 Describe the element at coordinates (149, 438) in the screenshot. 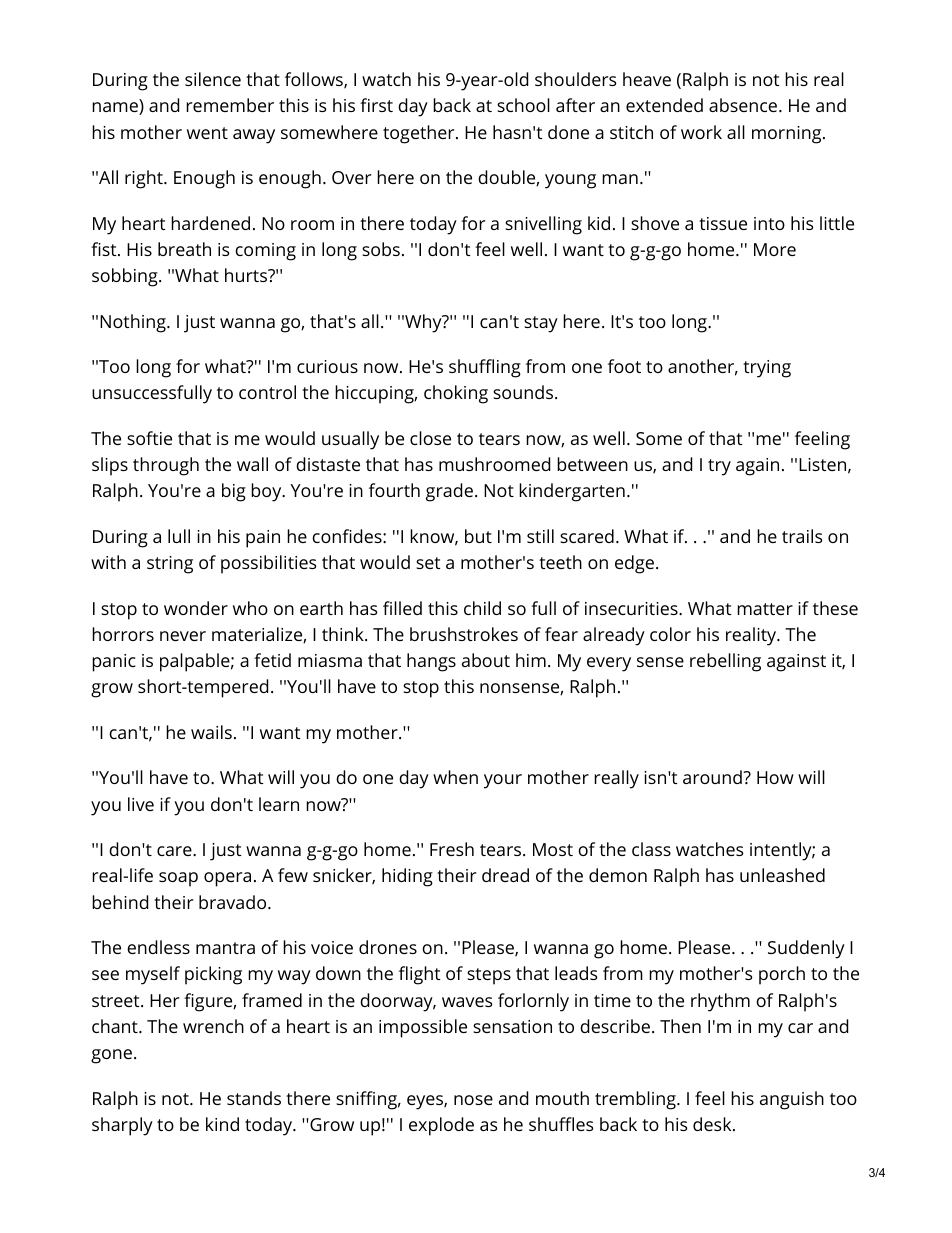

I see `softie` at that location.
